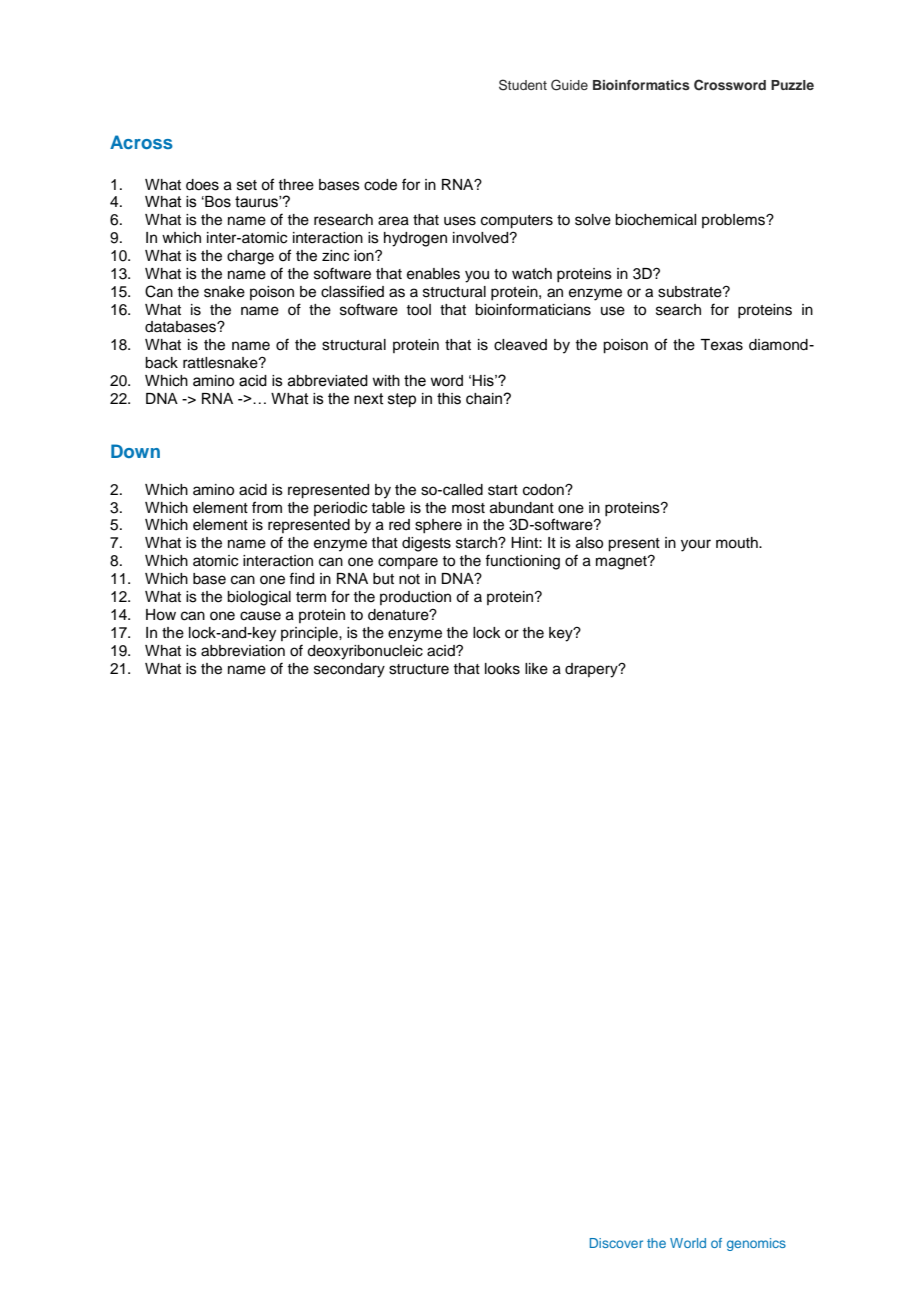 This document has width=924, height=1309. I want to click on Student, so click(523, 85).
